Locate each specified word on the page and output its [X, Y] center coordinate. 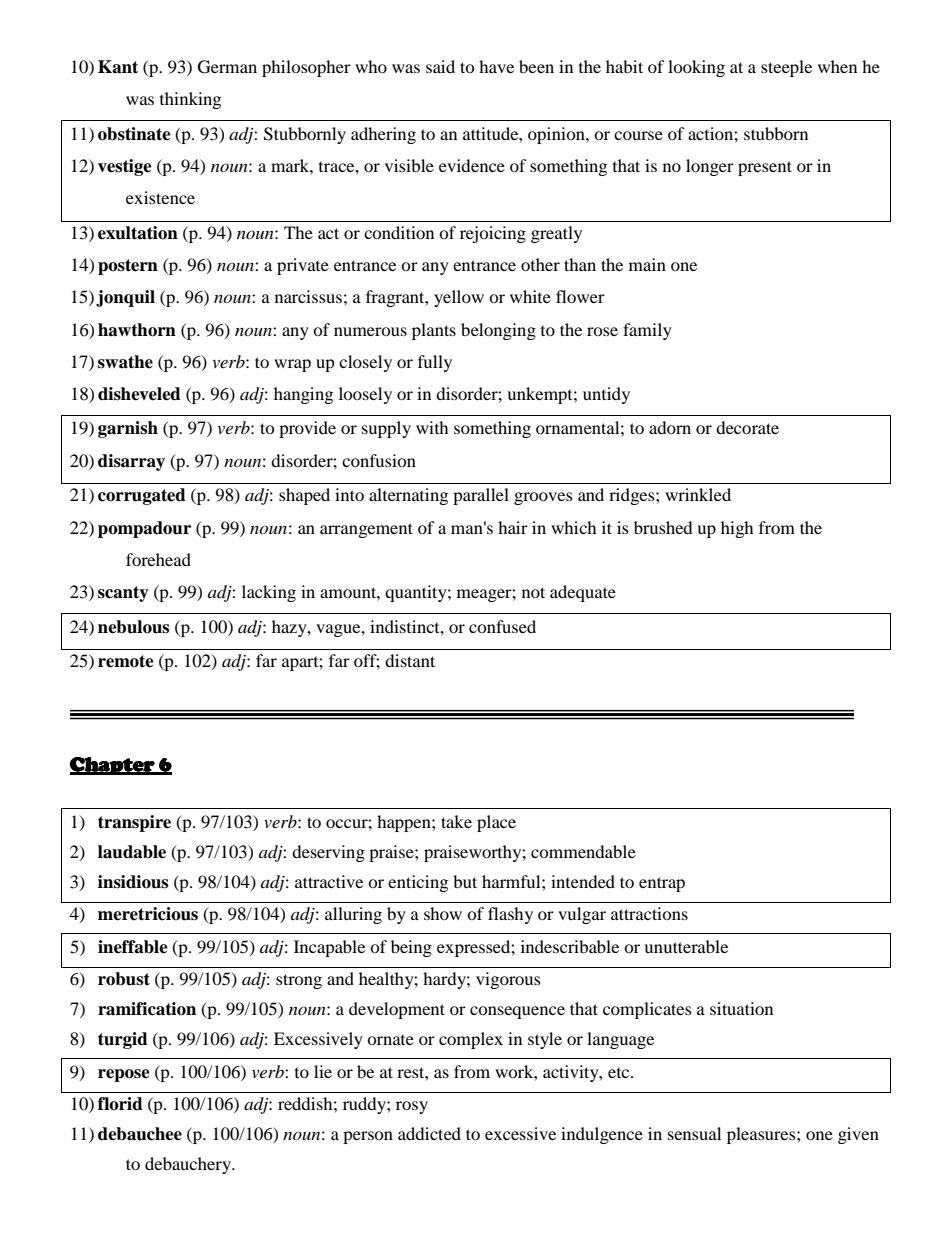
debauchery [189, 1165]
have [496, 66]
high [737, 529]
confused [502, 626]
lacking [269, 593]
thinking [190, 100]
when [837, 66]
